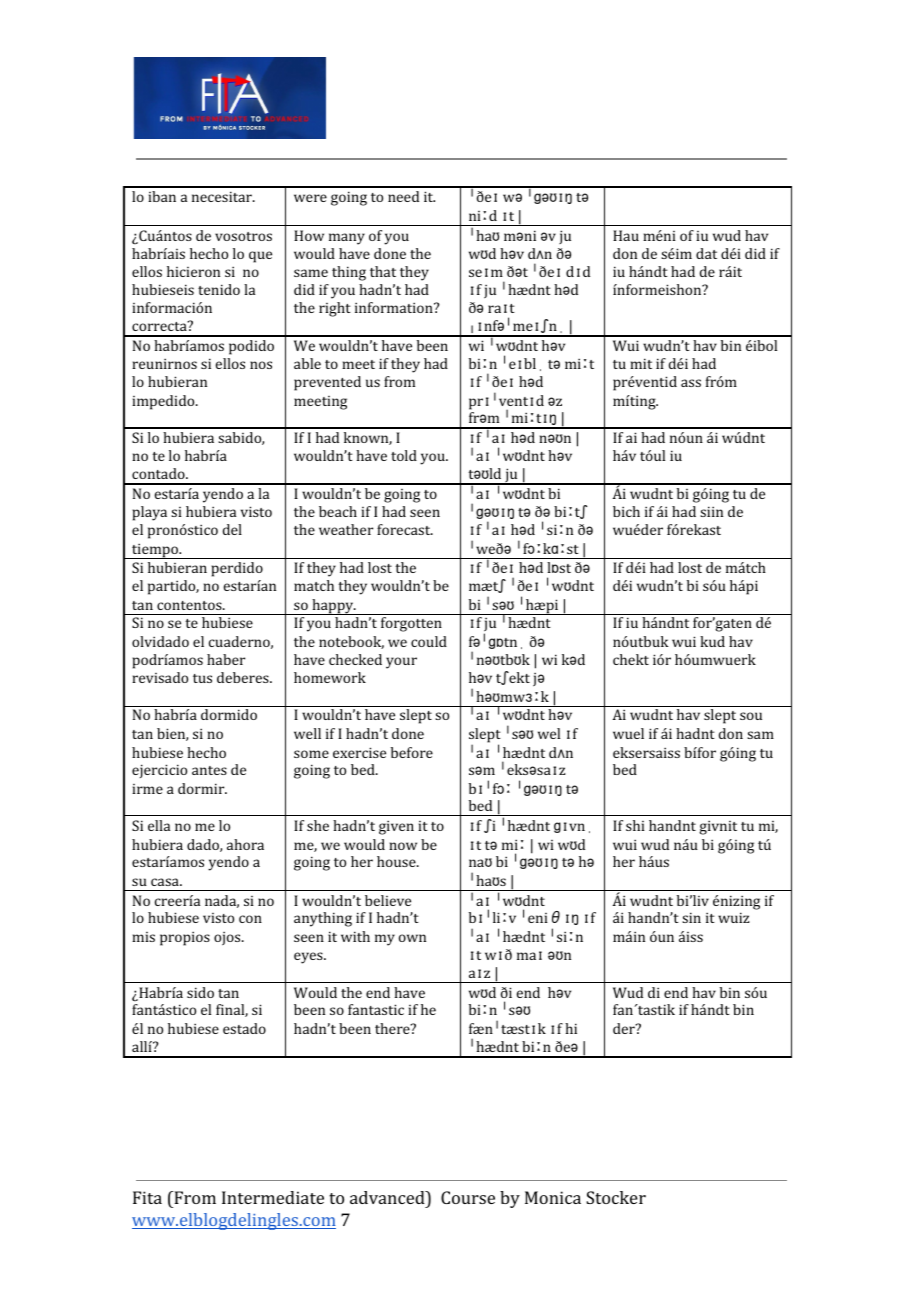  I want to click on need, so click(403, 196).
